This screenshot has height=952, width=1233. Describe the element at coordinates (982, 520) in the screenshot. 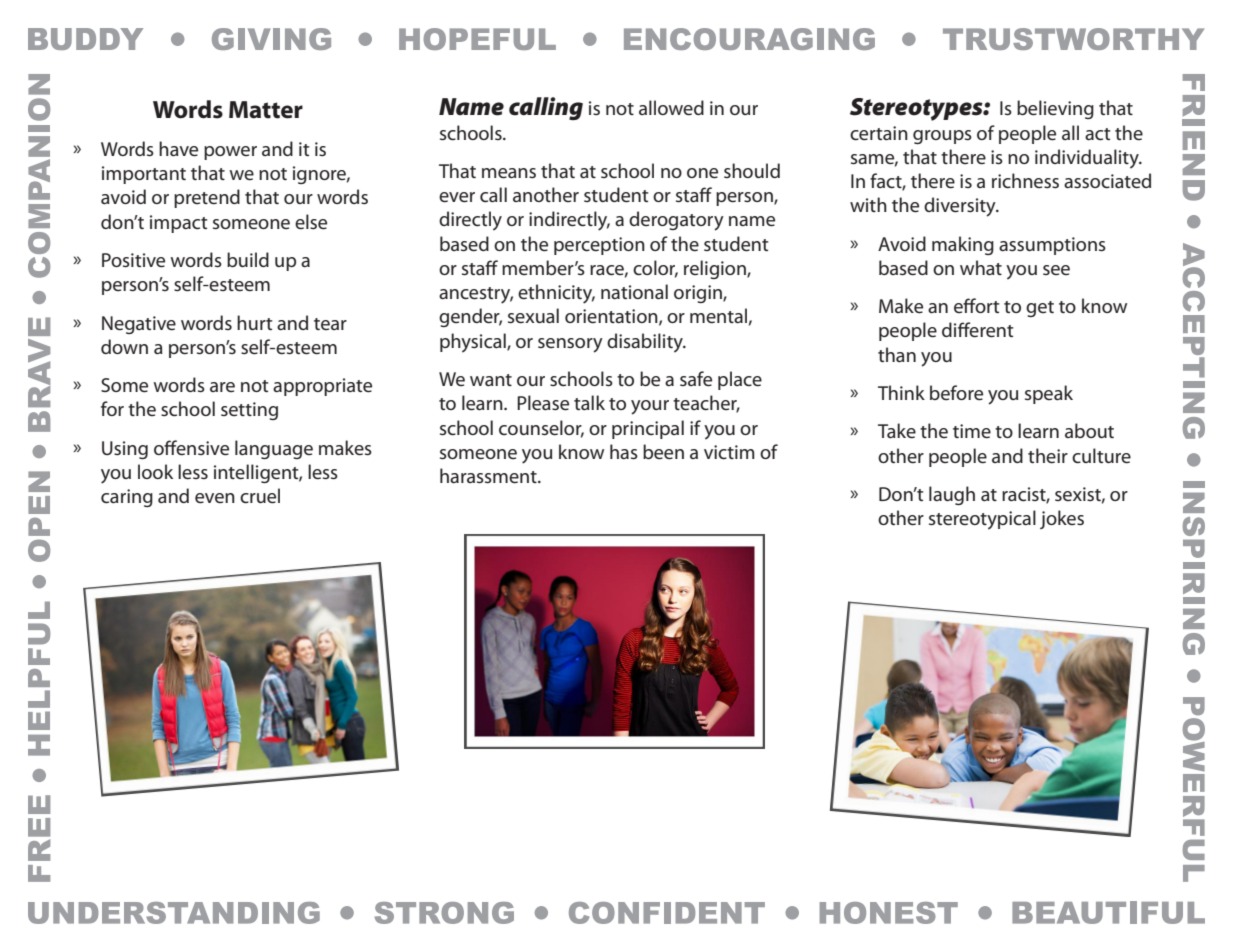

I see `stereotypical` at that location.
